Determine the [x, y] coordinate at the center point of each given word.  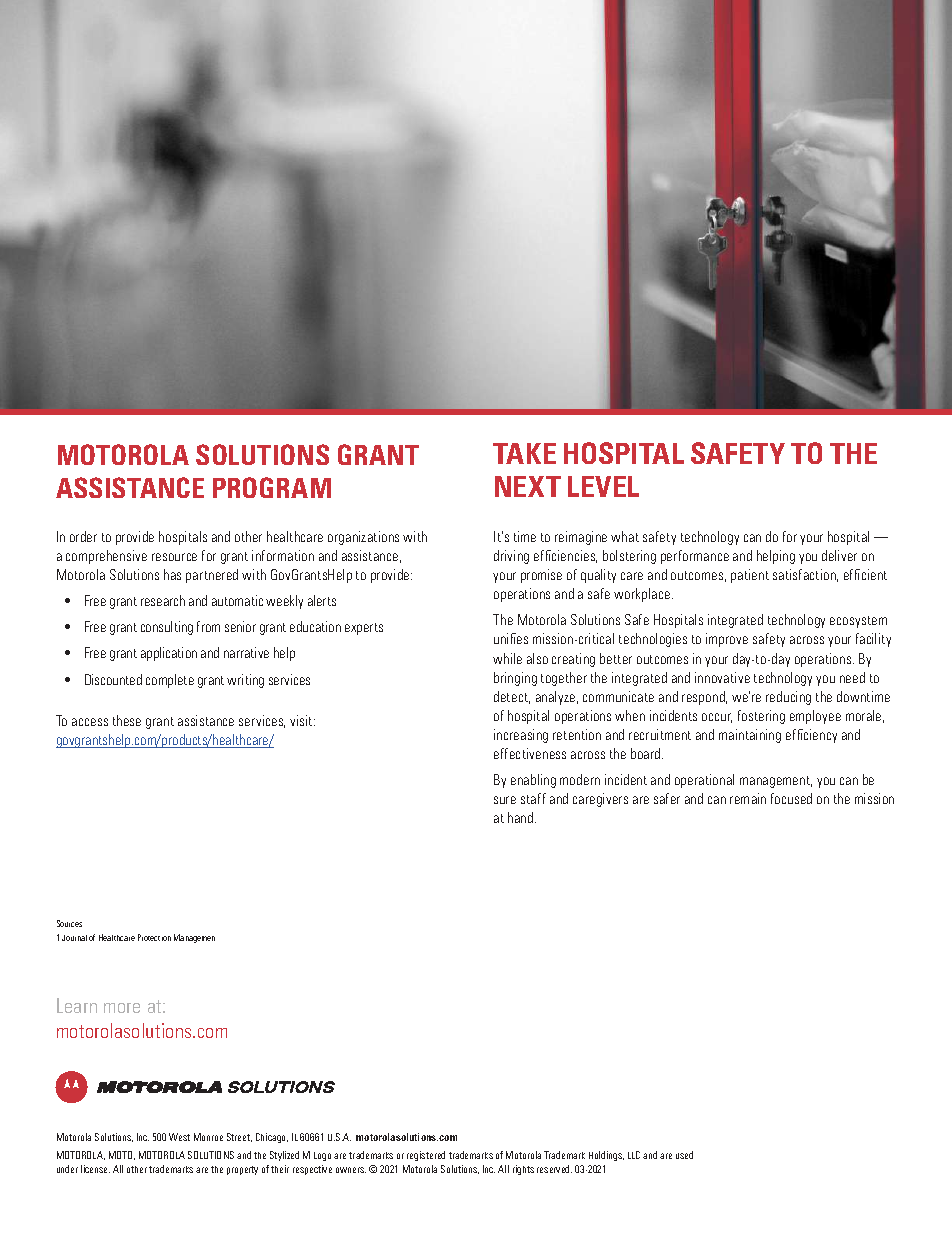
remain [748, 798]
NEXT [528, 486]
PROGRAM [272, 487]
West [179, 1137]
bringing [515, 679]
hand [522, 817]
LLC [634, 1155]
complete [170, 681]
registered [426, 1156]
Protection [154, 937]
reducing [788, 698]
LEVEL [603, 486]
